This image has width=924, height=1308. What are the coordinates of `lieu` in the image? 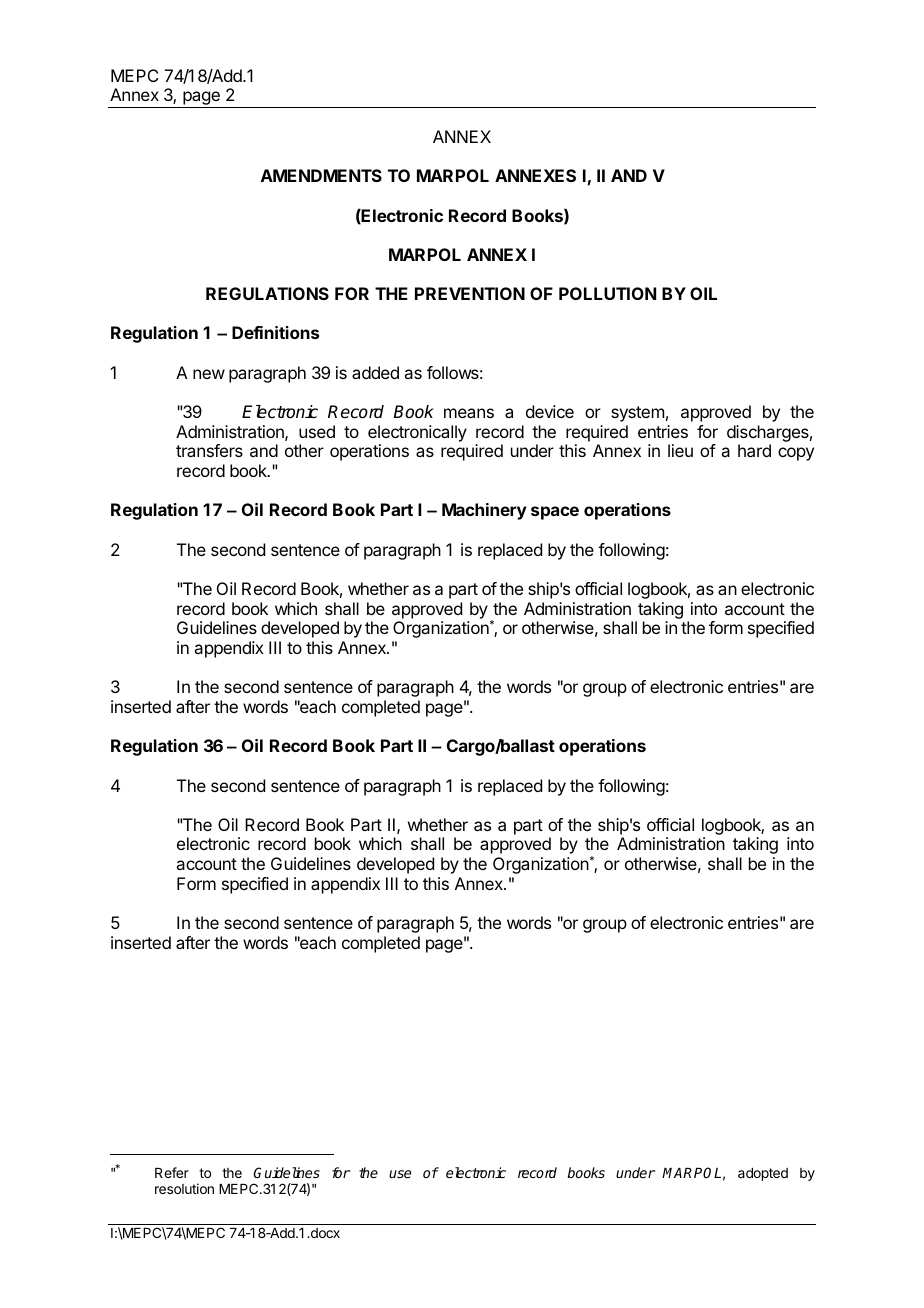 It's located at (680, 450).
